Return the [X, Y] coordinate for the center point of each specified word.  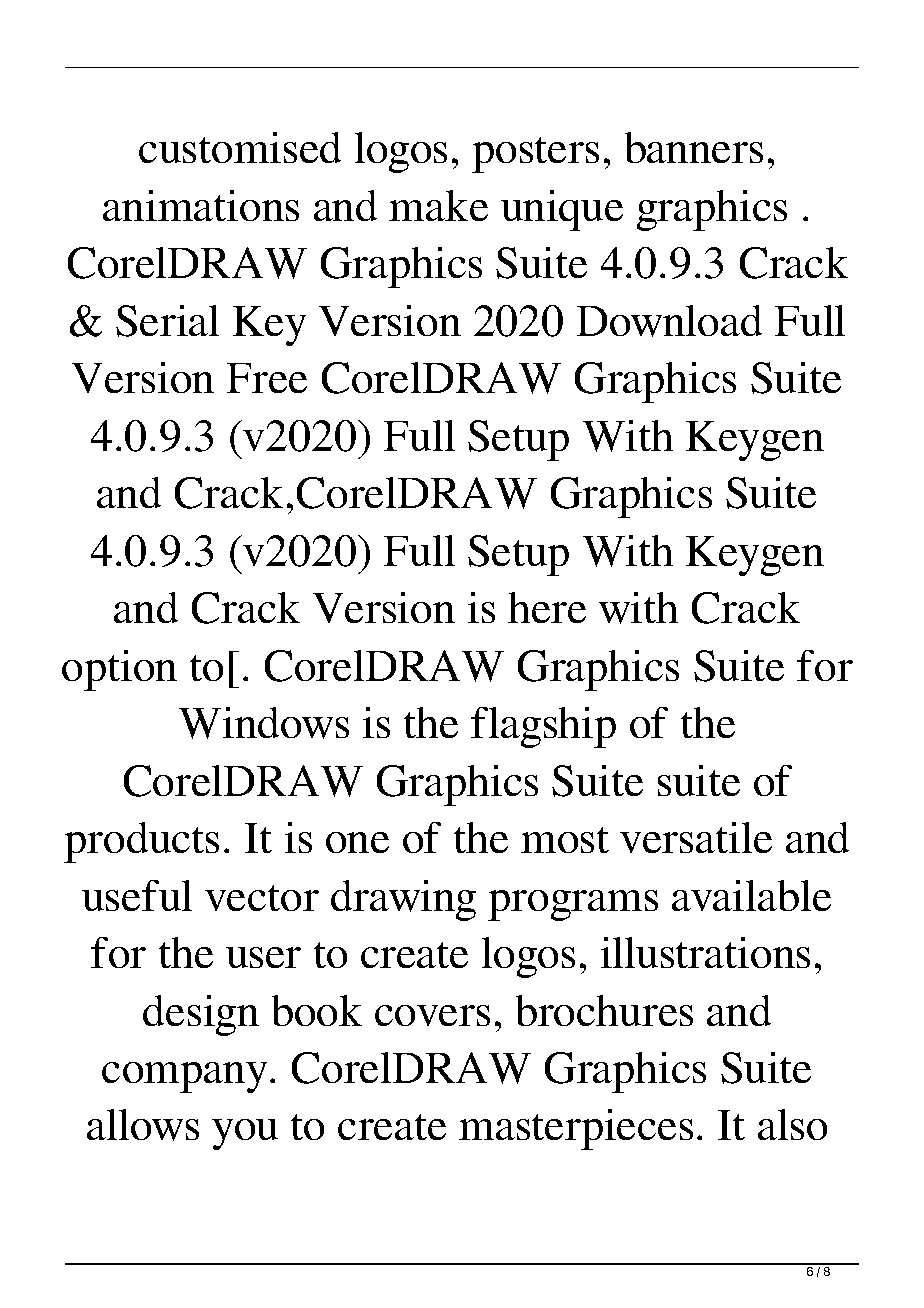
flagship [543, 727]
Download [669, 321]
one [357, 842]
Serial [167, 321]
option [119, 670]
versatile [696, 837]
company [184, 1077]
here [547, 607]
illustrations [705, 952]
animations [201, 205]
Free [267, 378]
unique [562, 210]
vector [262, 898]
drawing [403, 900]
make [438, 205]
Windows [264, 723]
